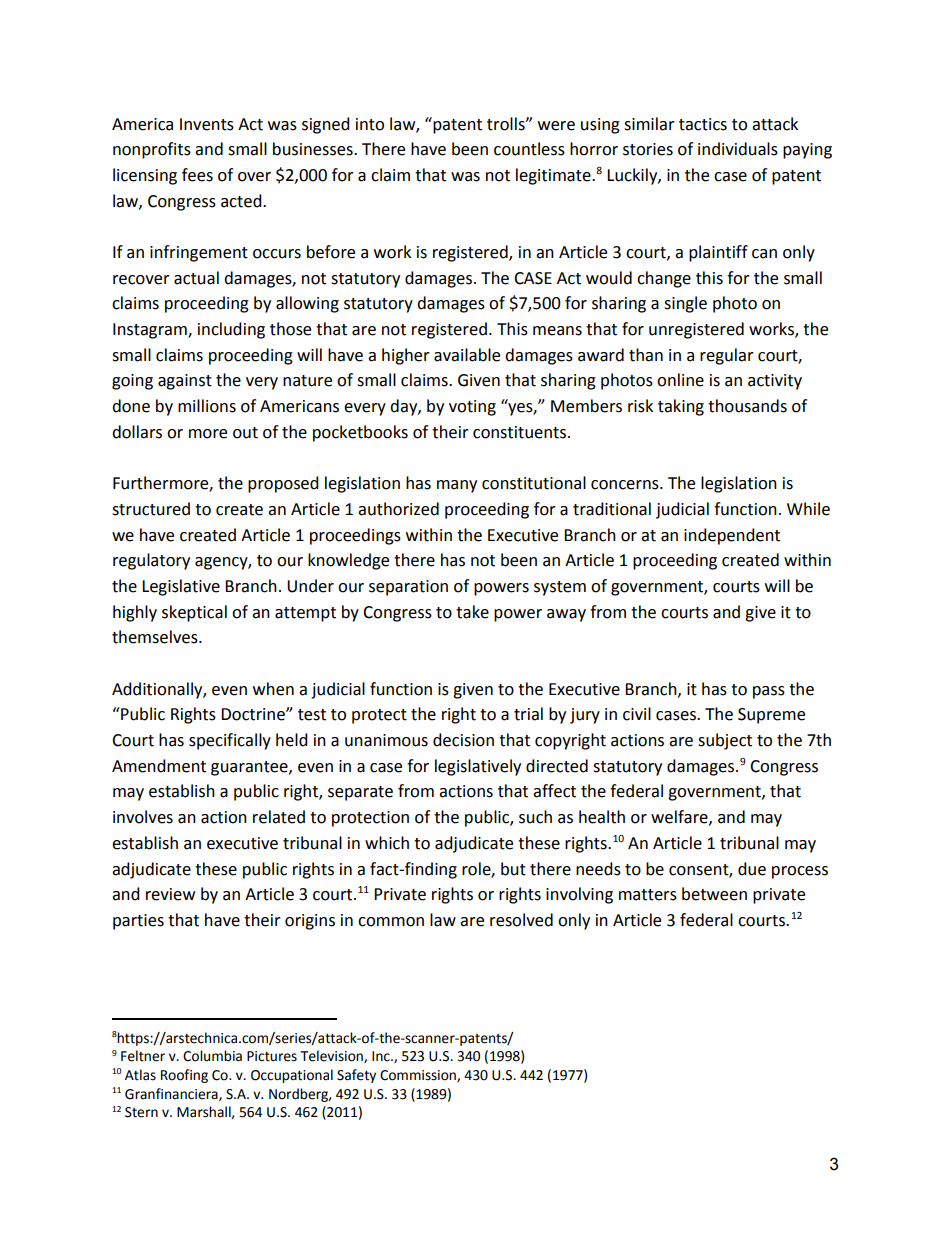  I want to click on subject, so click(725, 741).
